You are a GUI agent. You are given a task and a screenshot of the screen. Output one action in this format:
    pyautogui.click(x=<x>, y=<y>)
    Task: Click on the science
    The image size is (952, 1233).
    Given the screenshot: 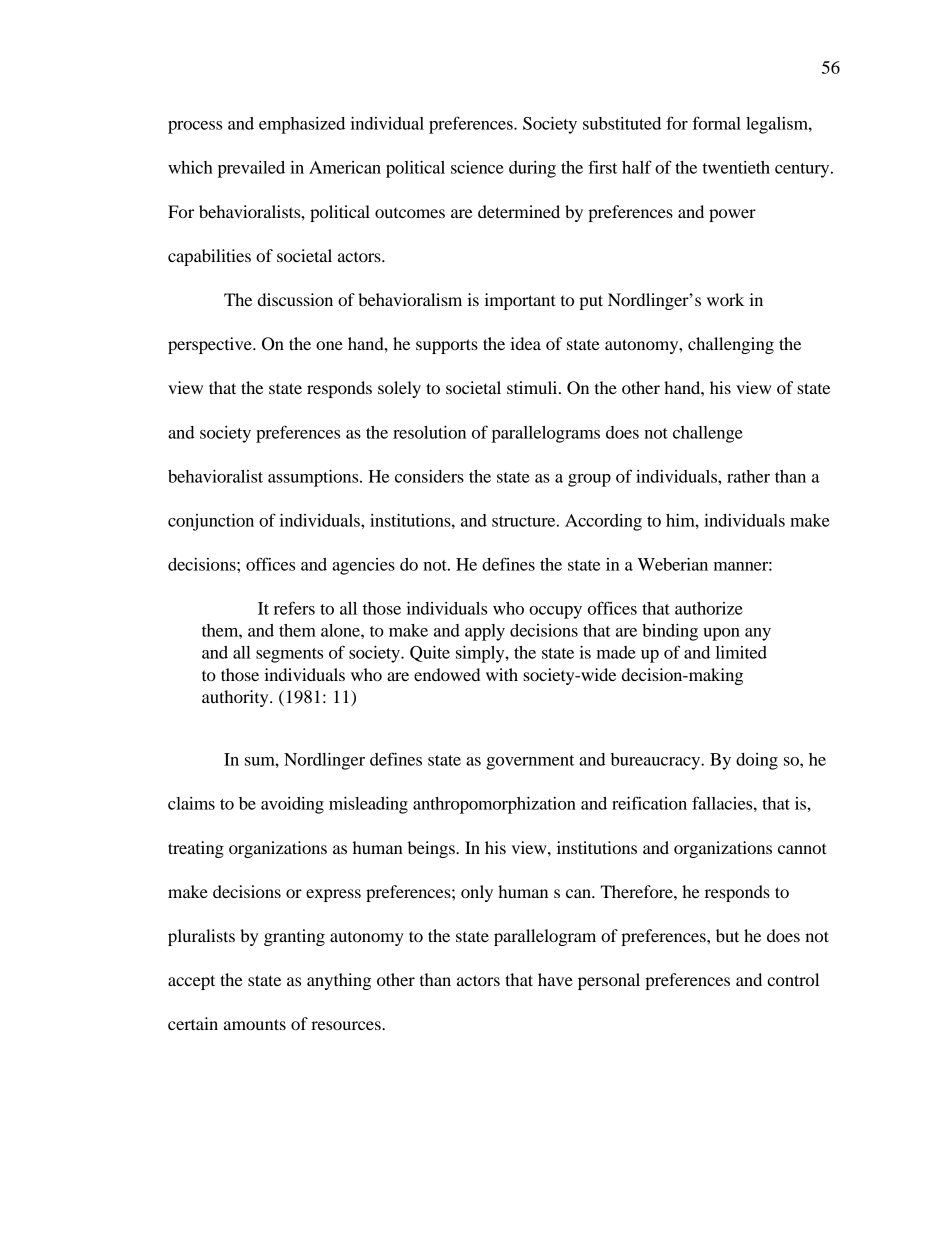 What is the action you would take?
    pyautogui.click(x=477, y=167)
